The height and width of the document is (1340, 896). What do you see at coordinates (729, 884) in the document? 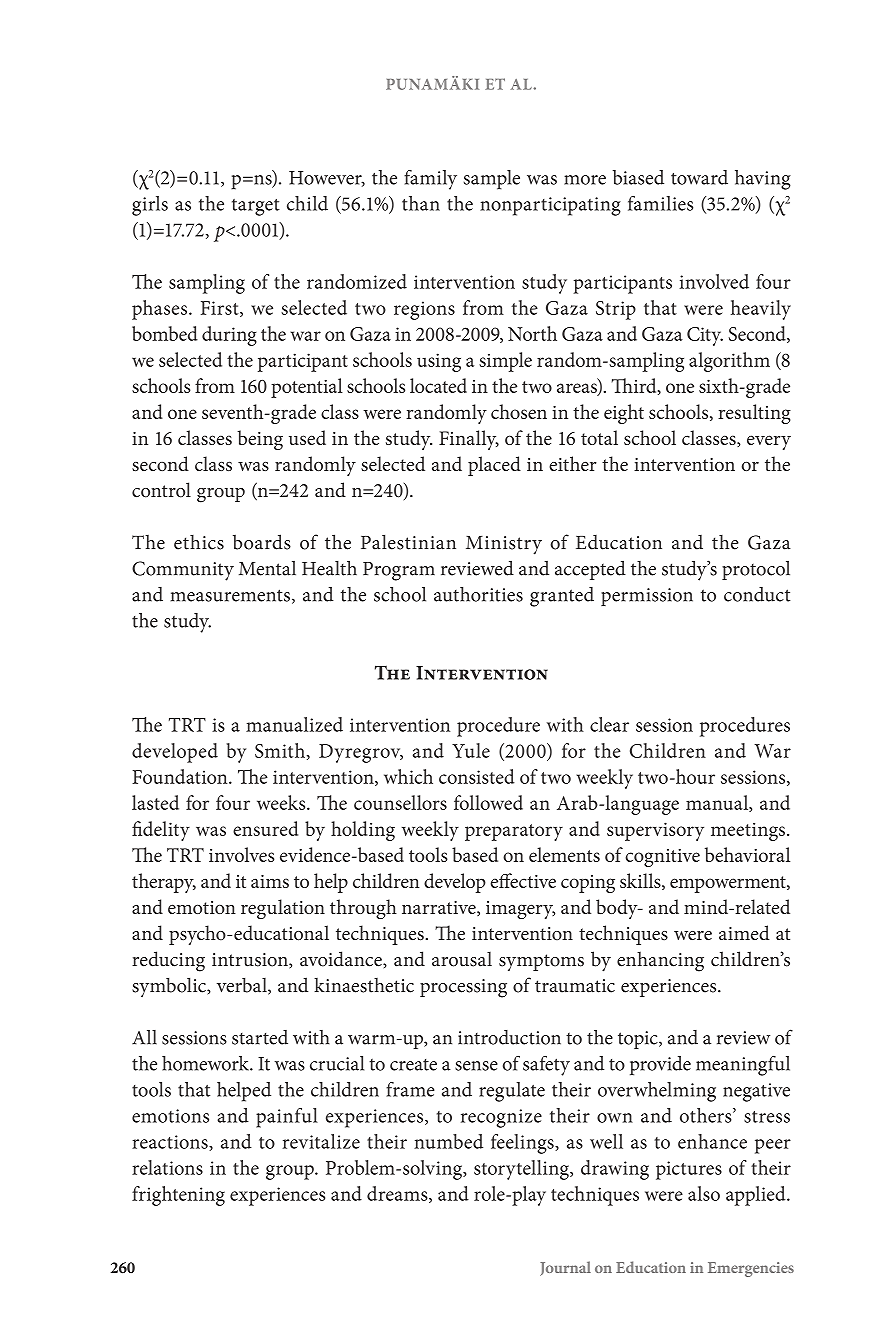
I see `empowerment` at bounding box center [729, 884].
